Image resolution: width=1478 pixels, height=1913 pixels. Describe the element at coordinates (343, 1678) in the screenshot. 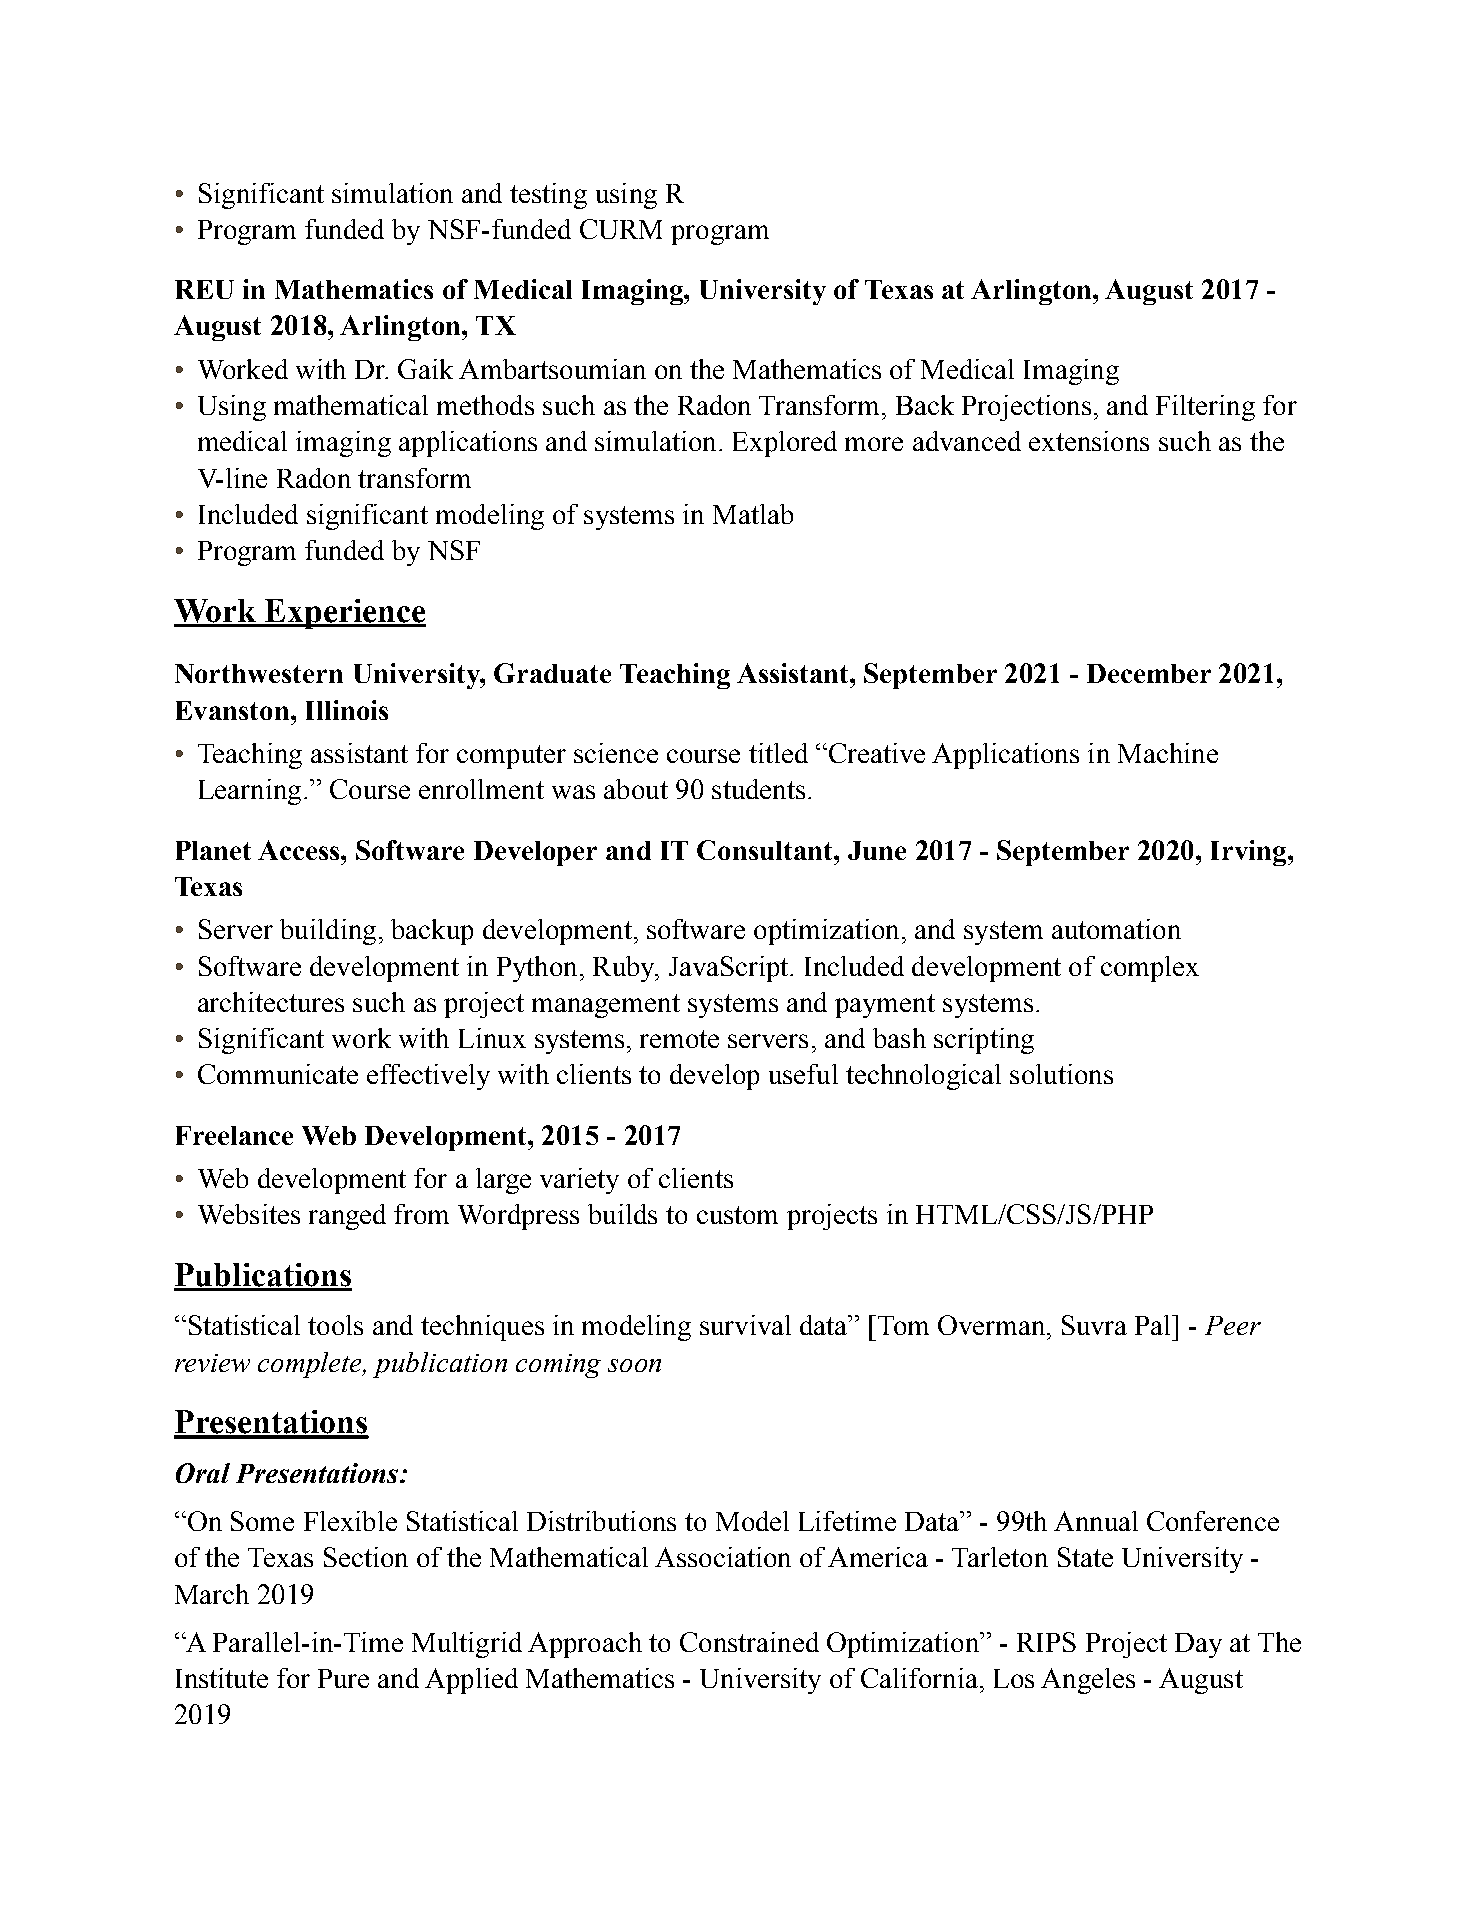

I see `Pure` at that location.
